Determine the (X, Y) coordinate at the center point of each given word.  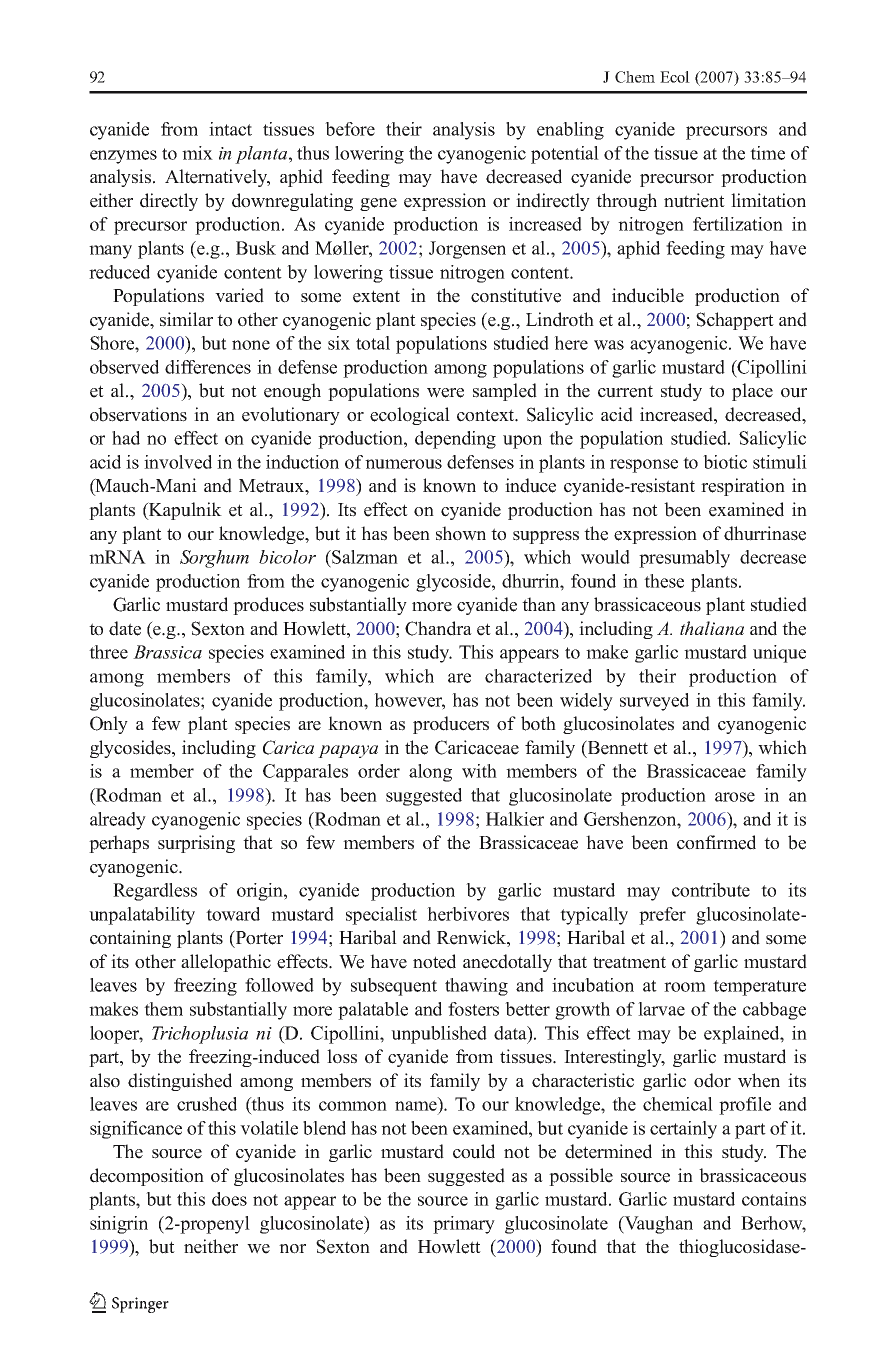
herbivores (468, 914)
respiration (743, 487)
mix (197, 153)
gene (378, 204)
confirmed (716, 842)
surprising (196, 844)
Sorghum (214, 559)
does (229, 1199)
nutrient (694, 200)
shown (461, 533)
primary (464, 1225)
